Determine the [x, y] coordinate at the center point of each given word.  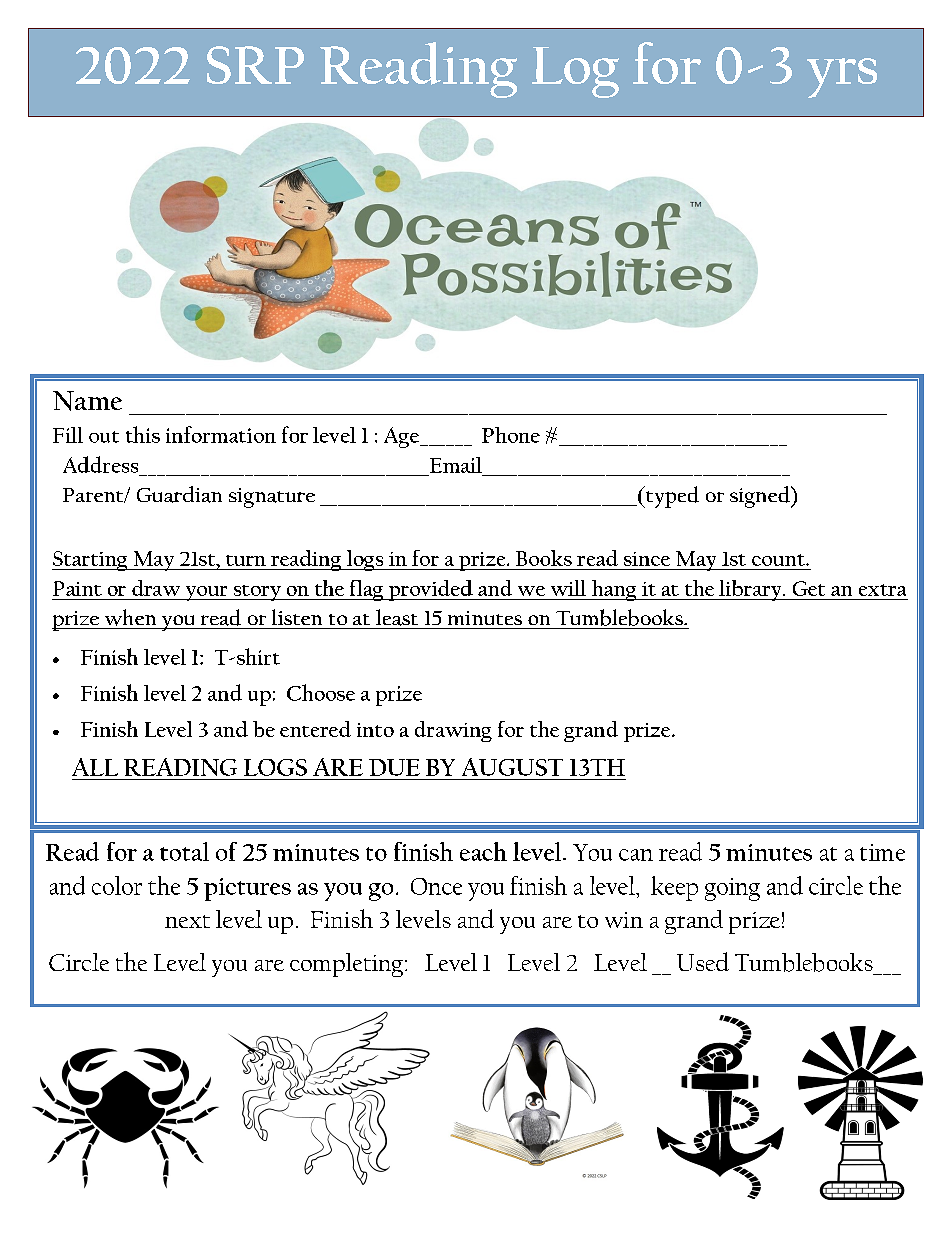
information [221, 434]
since [647, 559]
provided [430, 590]
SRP [255, 65]
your [206, 593]
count [779, 560]
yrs [842, 78]
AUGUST [512, 767]
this [143, 434]
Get [809, 588]
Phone [511, 435]
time [882, 852]
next [187, 921]
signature [272, 498]
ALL [95, 767]
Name [87, 401]
